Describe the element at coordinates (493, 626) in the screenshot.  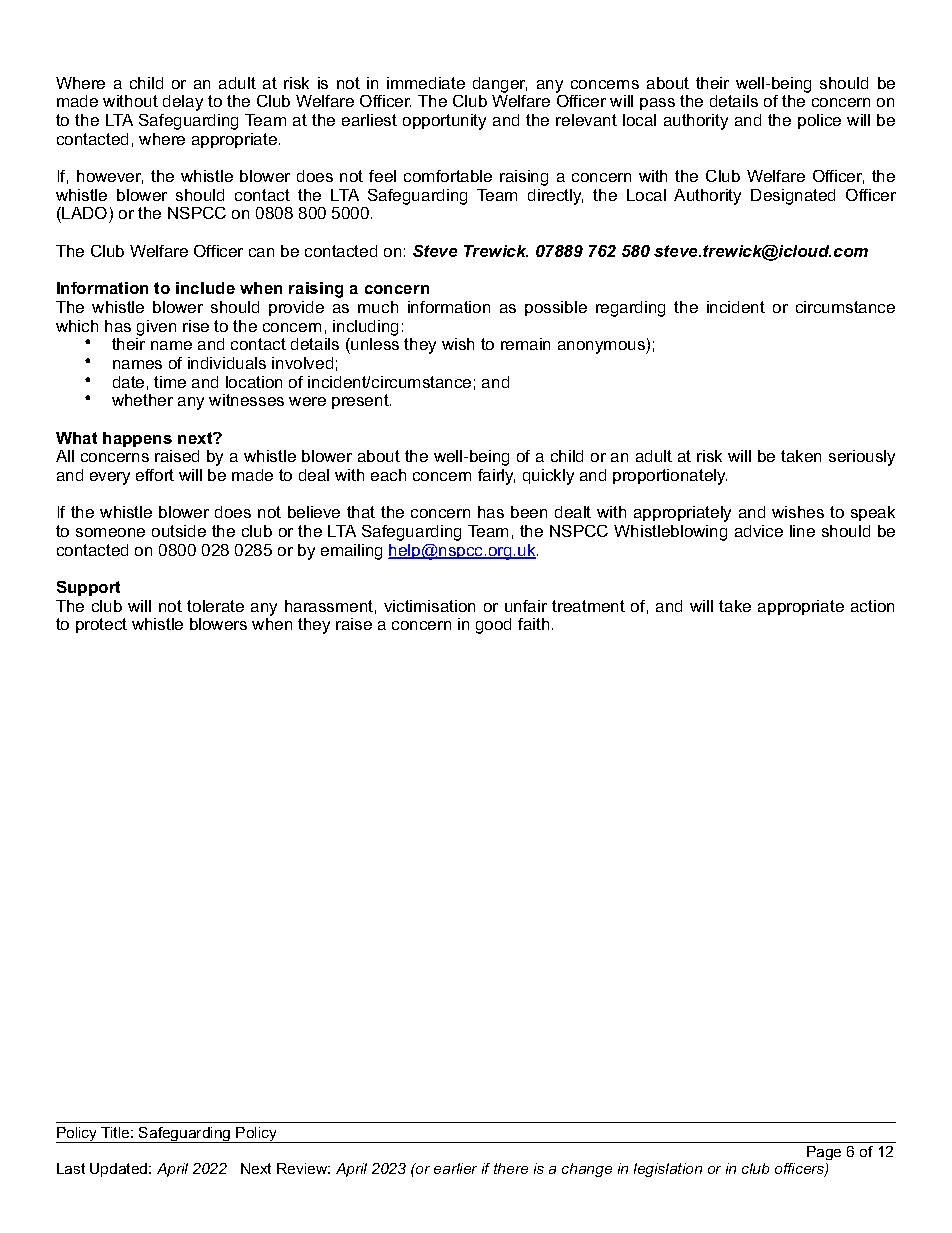
I see `good` at that location.
